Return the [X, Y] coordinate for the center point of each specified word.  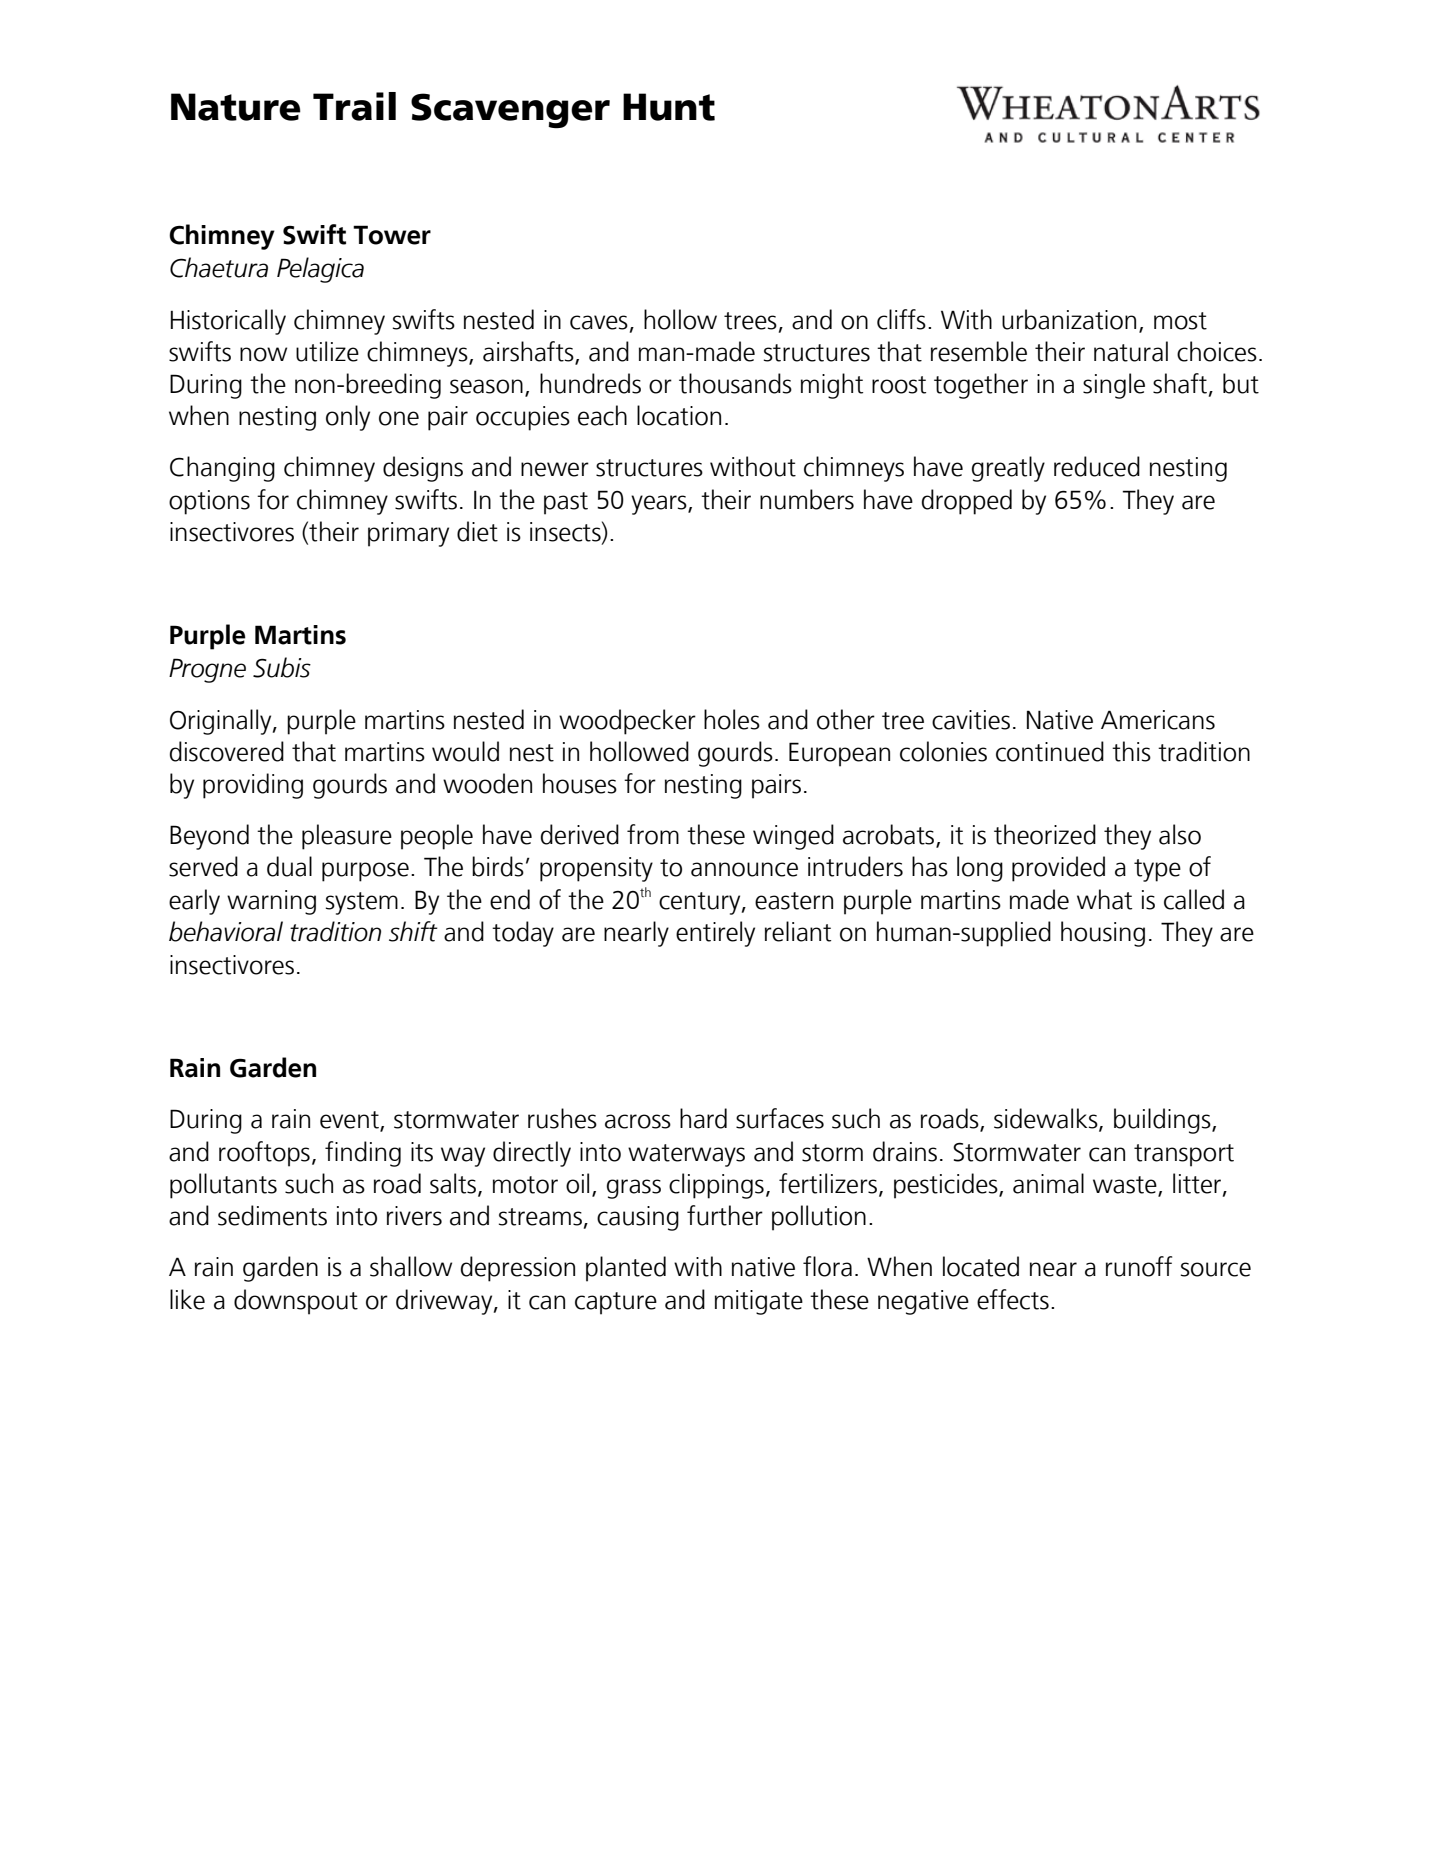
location [679, 415]
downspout [296, 1302]
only [348, 418]
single [1114, 386]
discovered [227, 751]
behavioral [226, 931]
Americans [1158, 720]
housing [1103, 934]
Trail [354, 106]
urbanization [1069, 319]
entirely [715, 934]
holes [732, 719]
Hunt [669, 107]
